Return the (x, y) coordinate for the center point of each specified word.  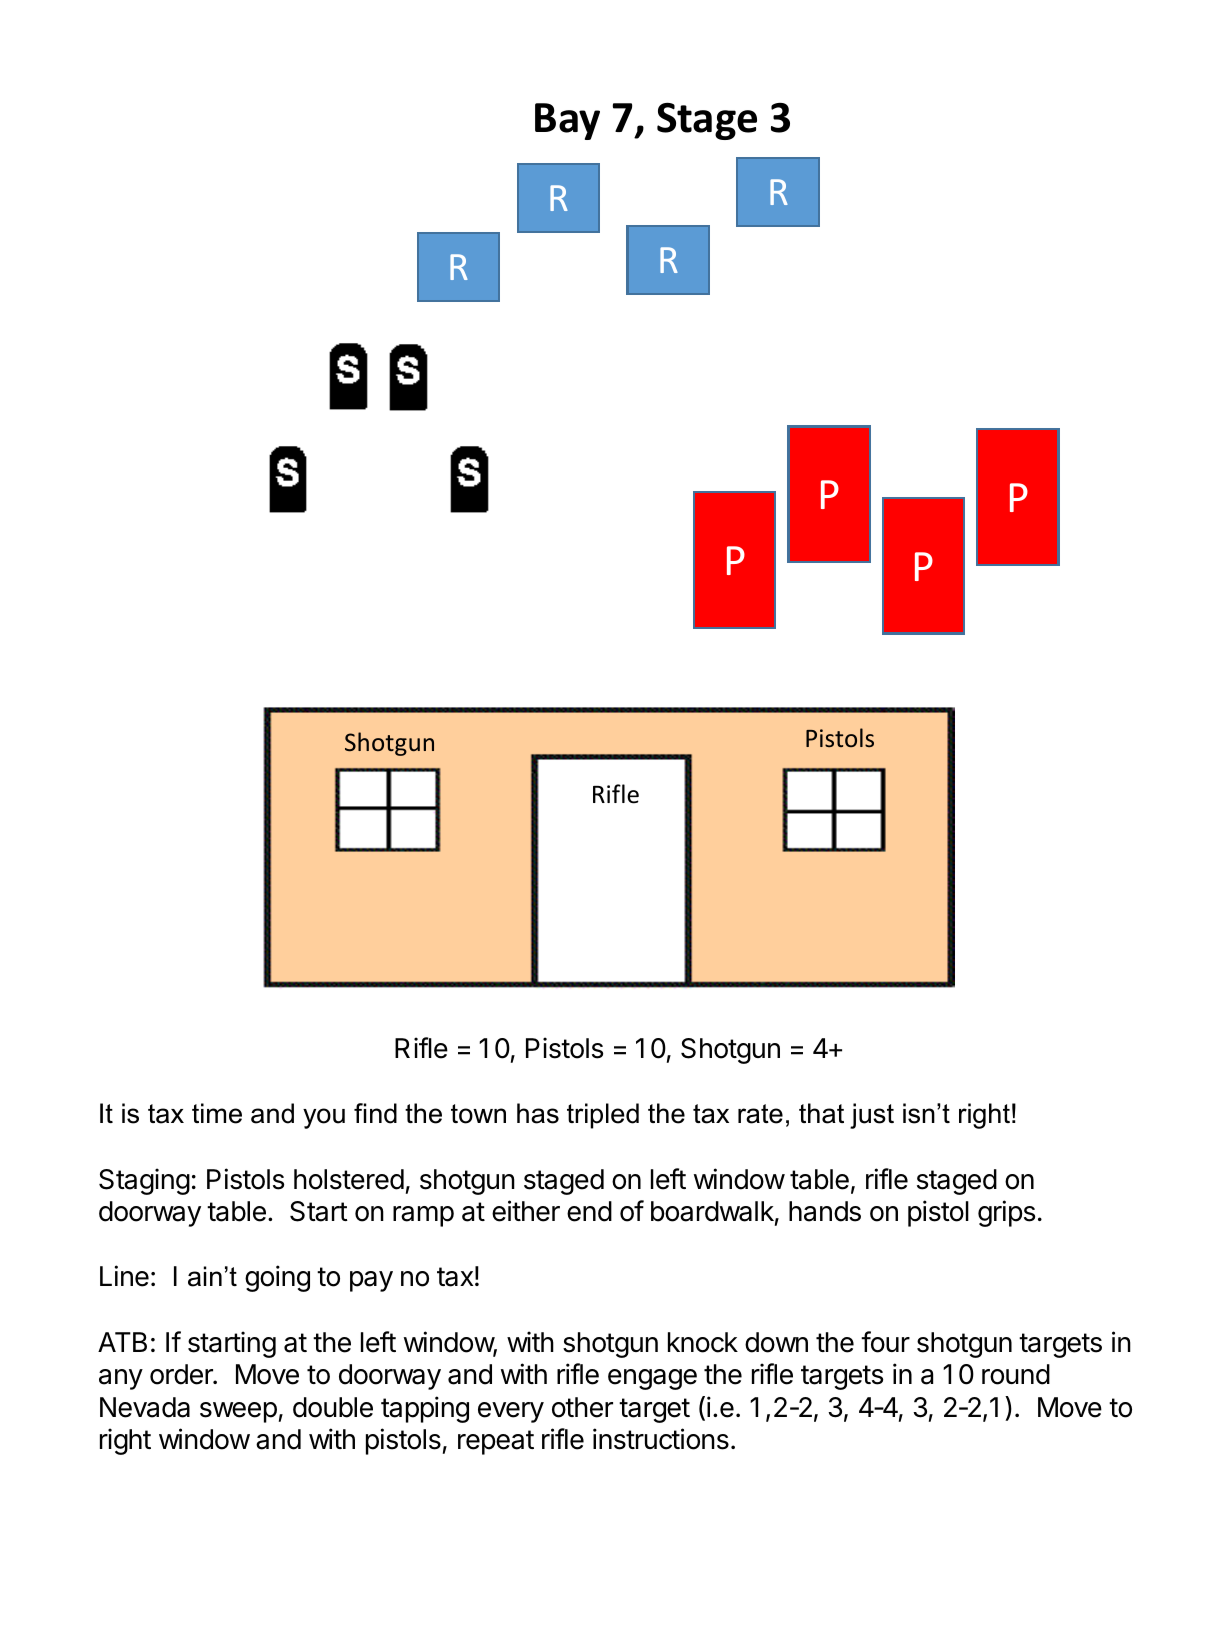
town (478, 1114)
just (872, 1116)
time (217, 1113)
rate (760, 1114)
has (538, 1113)
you (324, 1118)
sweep (238, 1412)
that (821, 1113)
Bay (567, 121)
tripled (603, 1116)
